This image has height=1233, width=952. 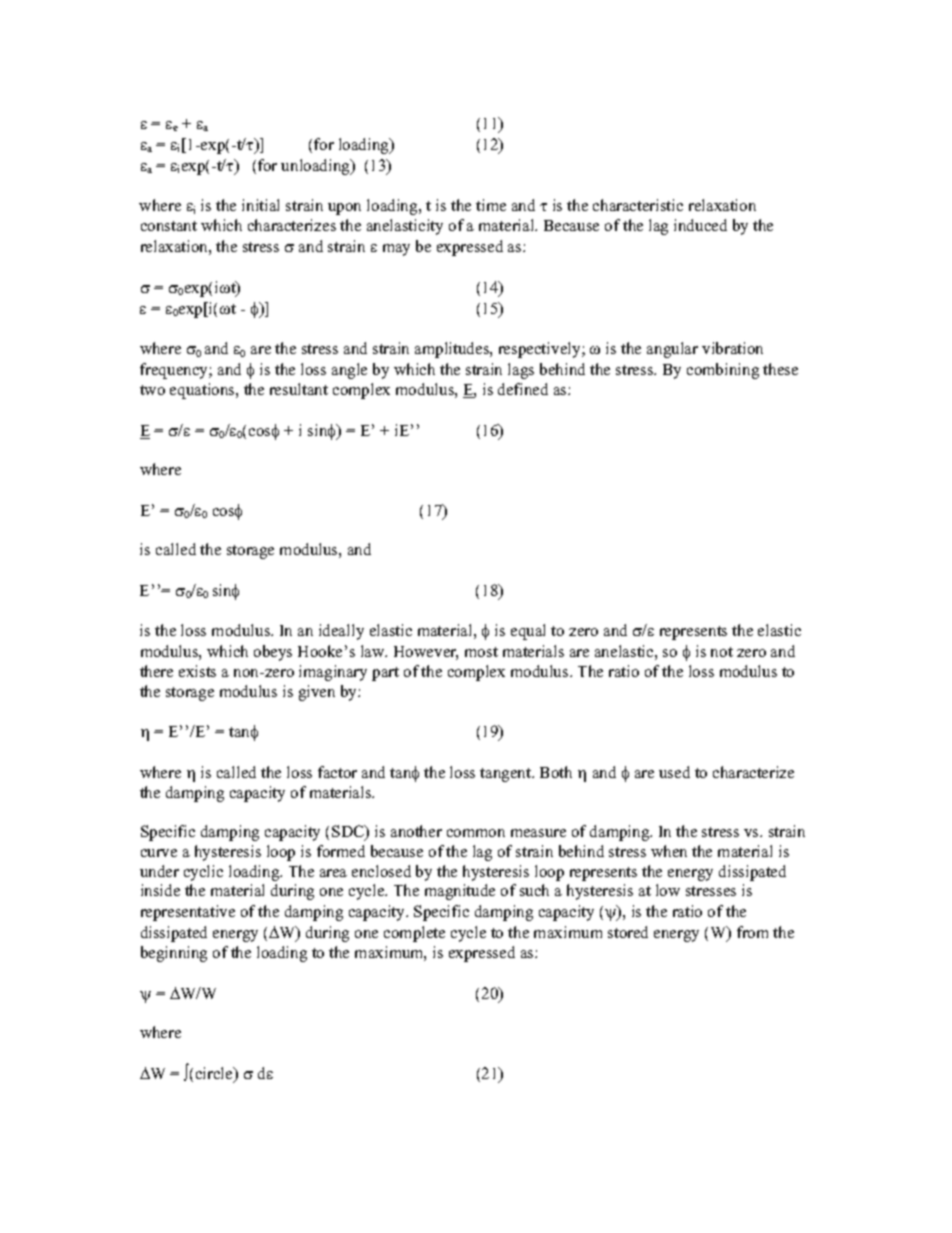 What do you see at coordinates (337, 772) in the image?
I see `factor` at bounding box center [337, 772].
